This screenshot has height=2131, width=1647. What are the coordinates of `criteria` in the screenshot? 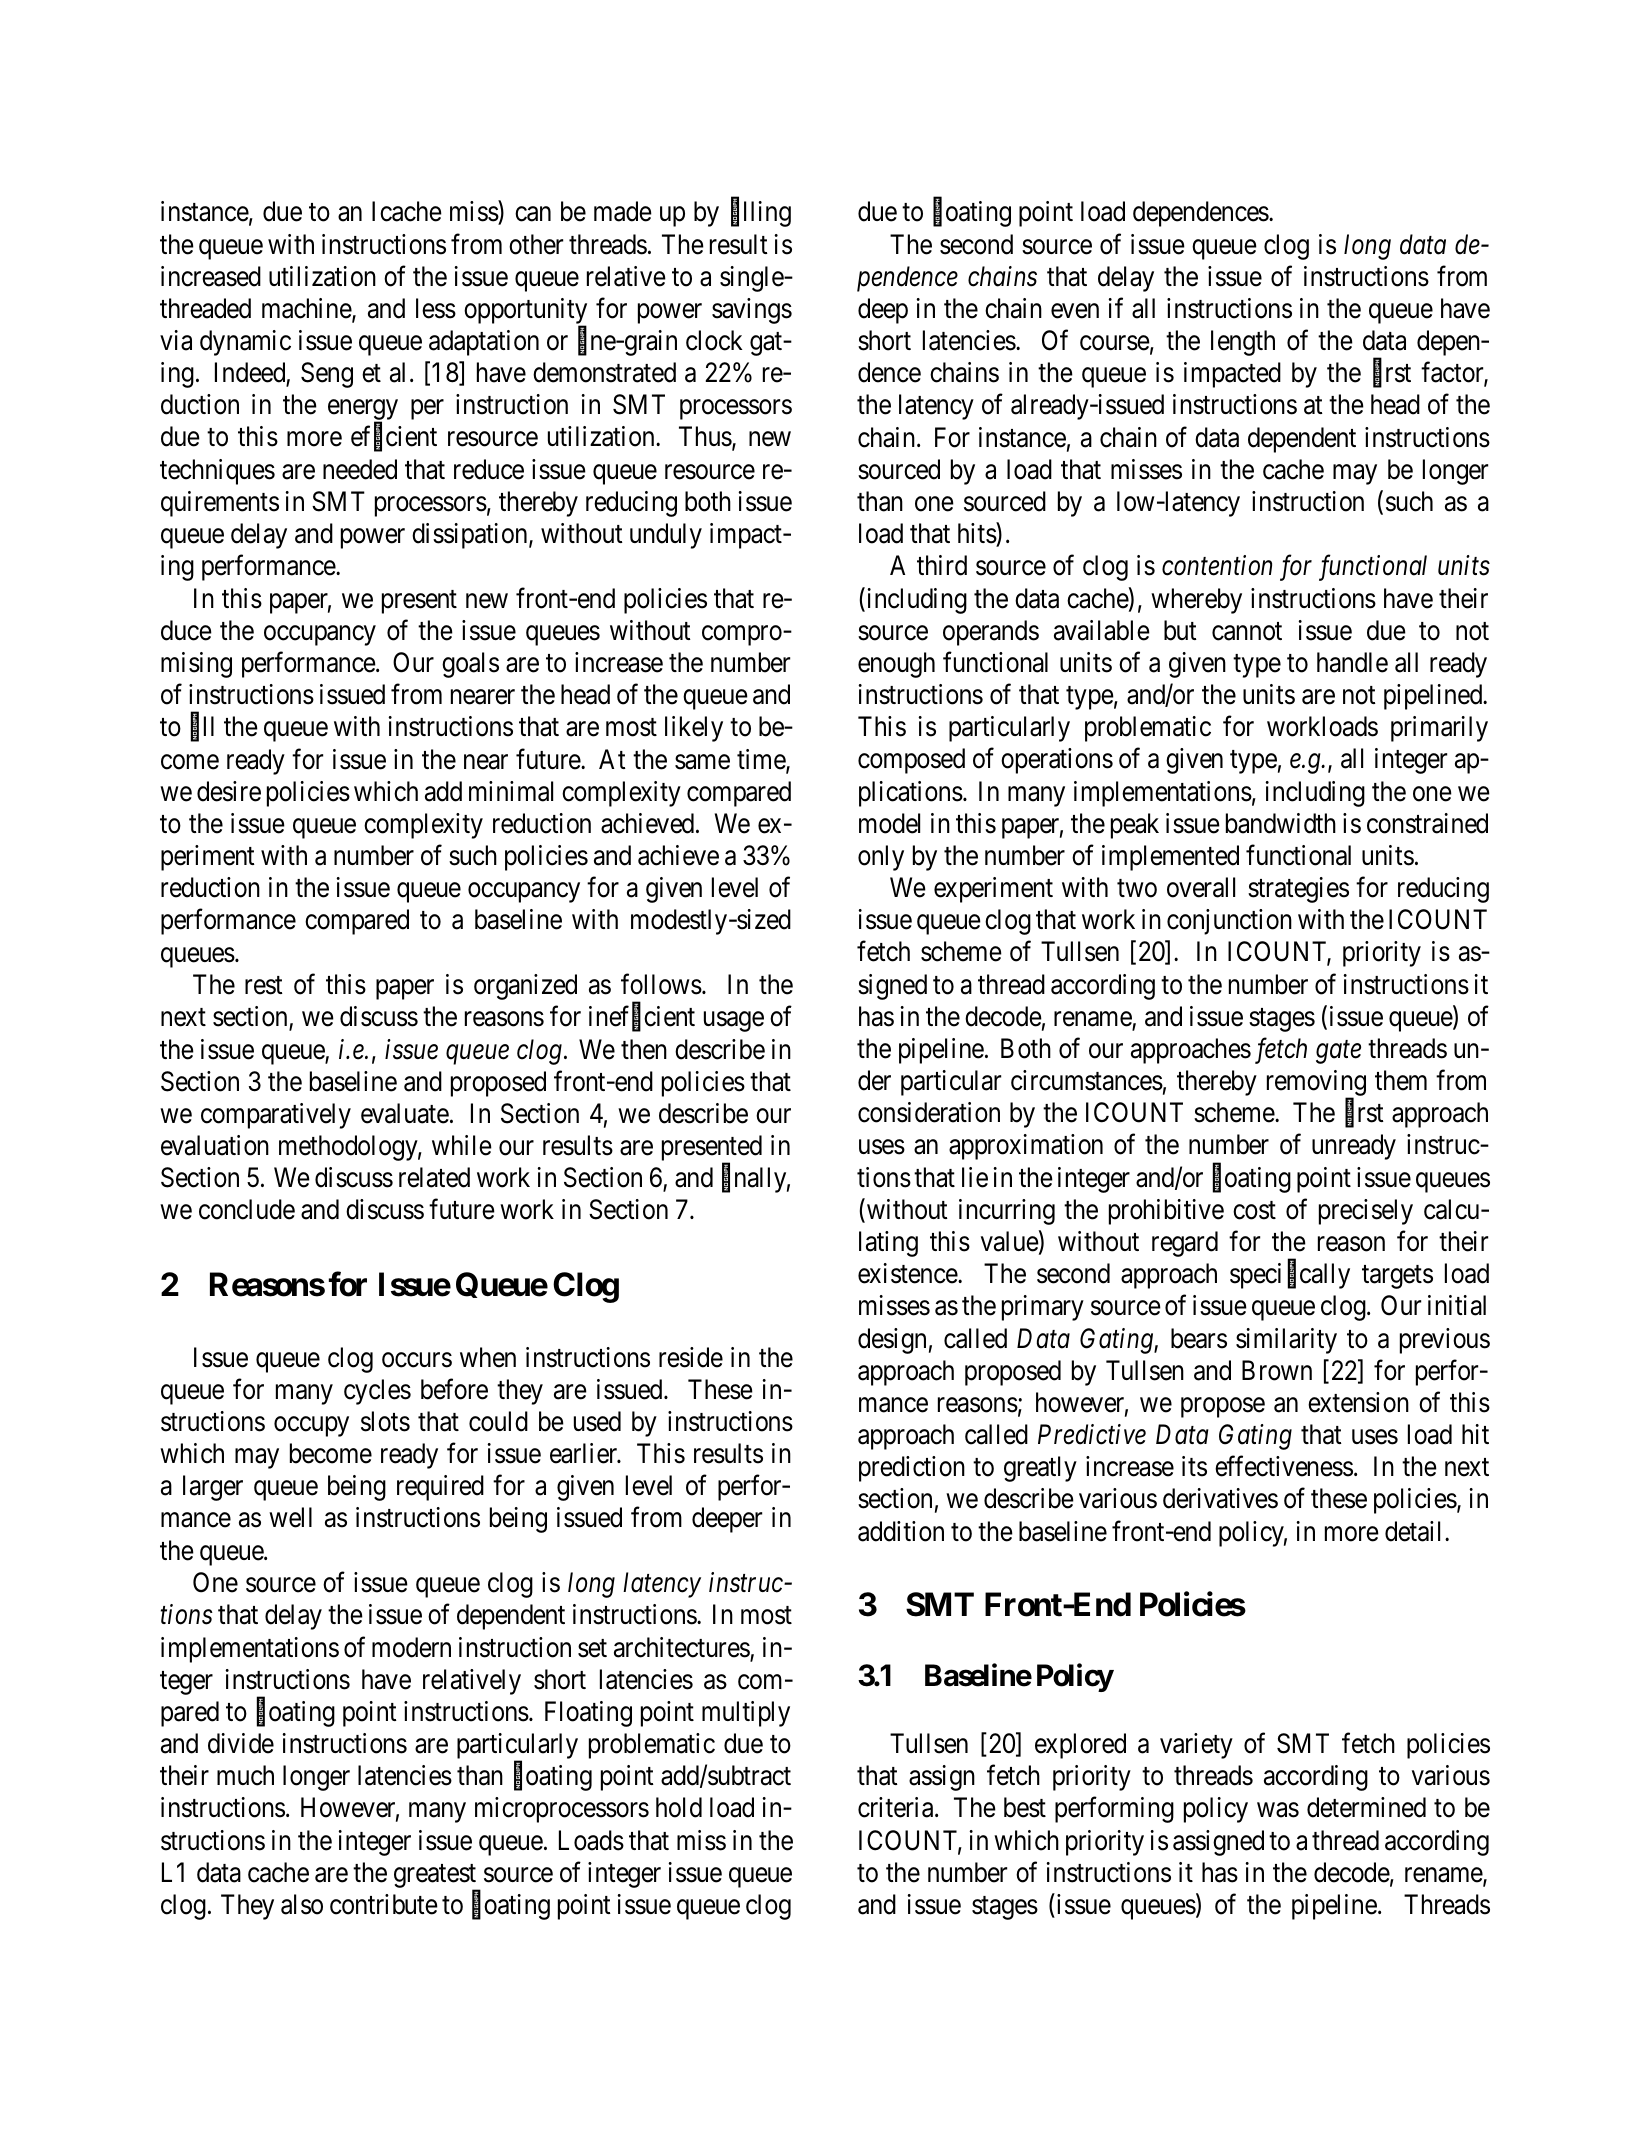 It's located at (897, 1807).
